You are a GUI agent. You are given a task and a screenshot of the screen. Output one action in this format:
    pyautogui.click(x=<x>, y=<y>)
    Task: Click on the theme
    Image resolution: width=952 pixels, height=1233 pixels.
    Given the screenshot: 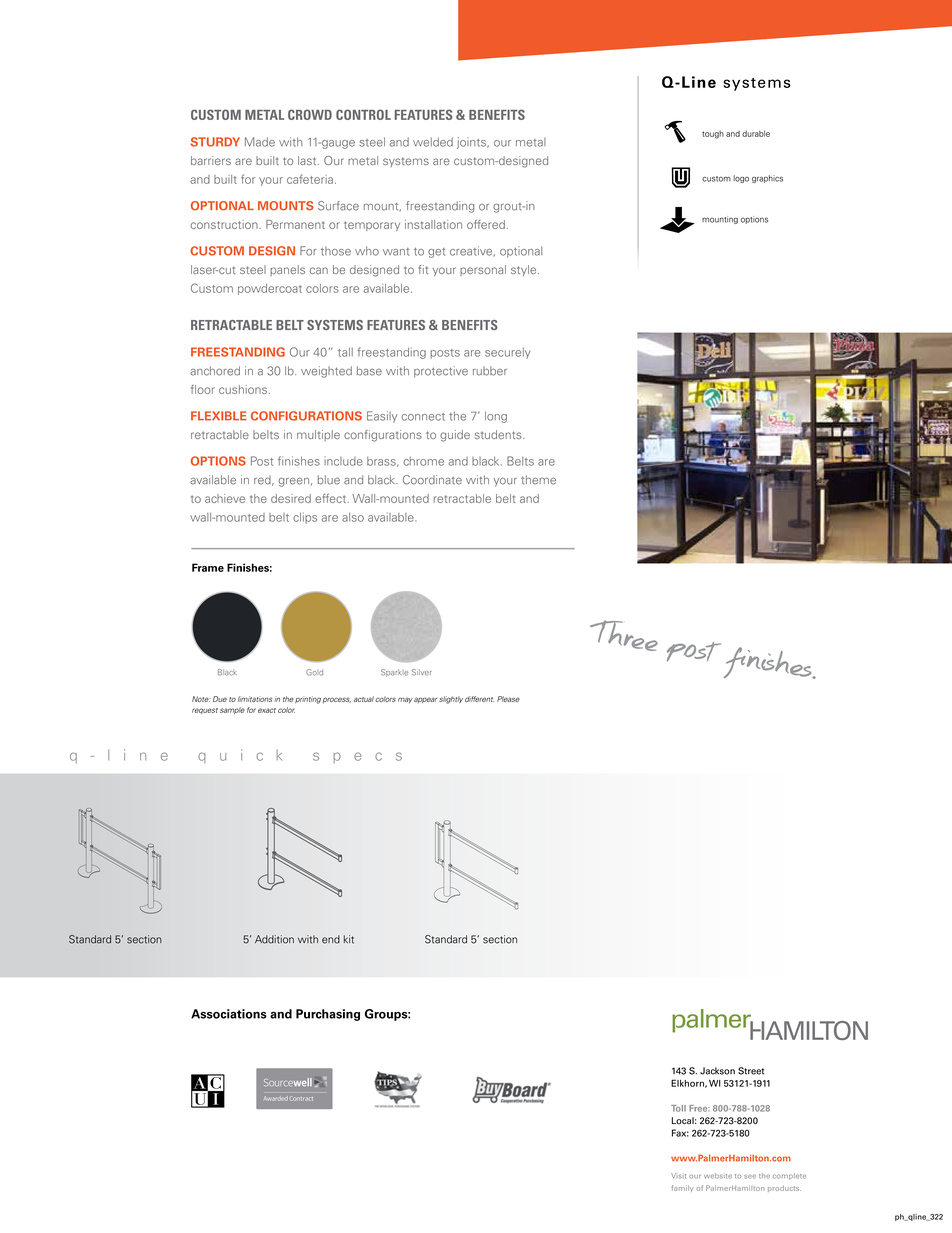 What is the action you would take?
    pyautogui.click(x=538, y=480)
